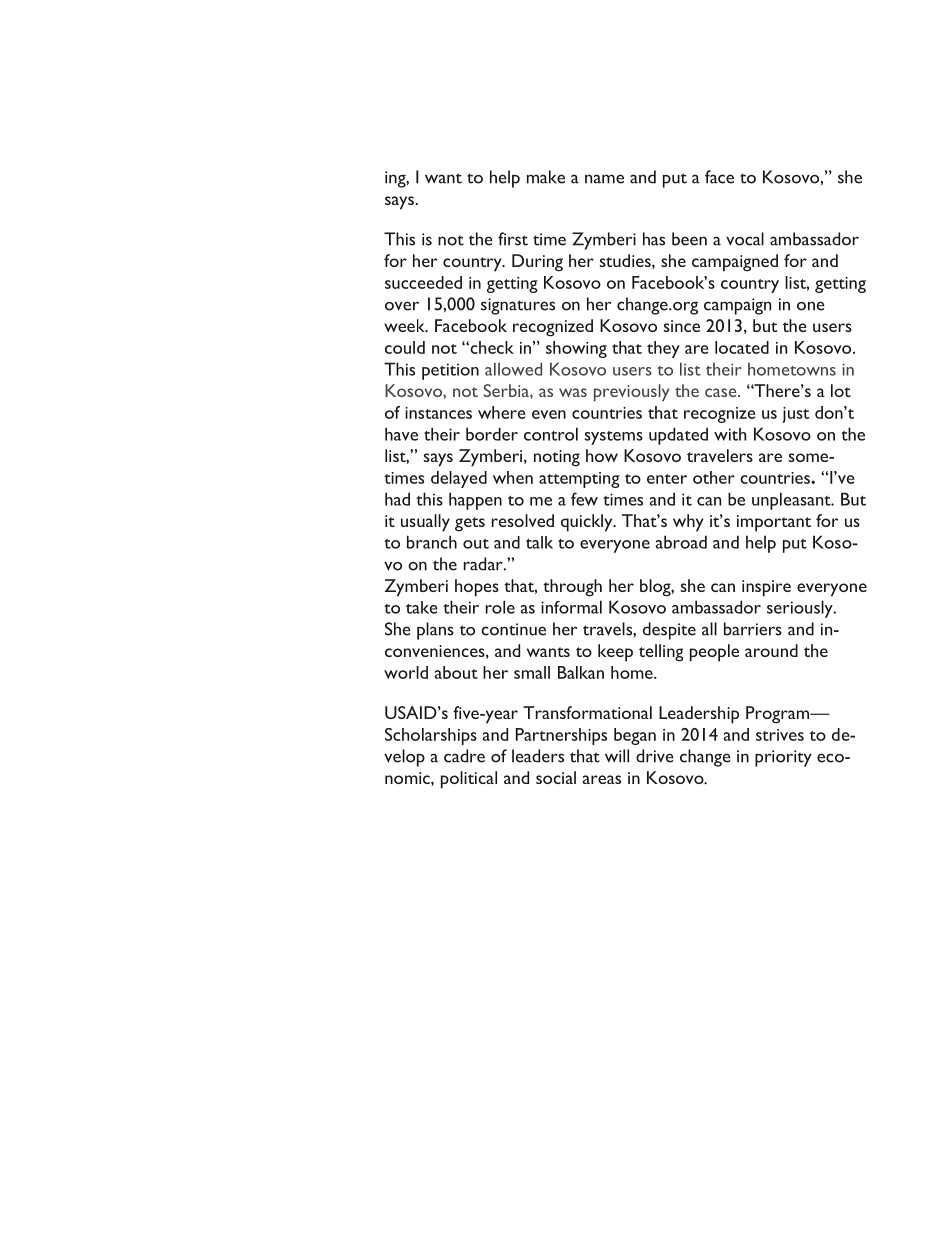 The image size is (952, 1233). Describe the element at coordinates (579, 480) in the image. I see `attempting` at that location.
